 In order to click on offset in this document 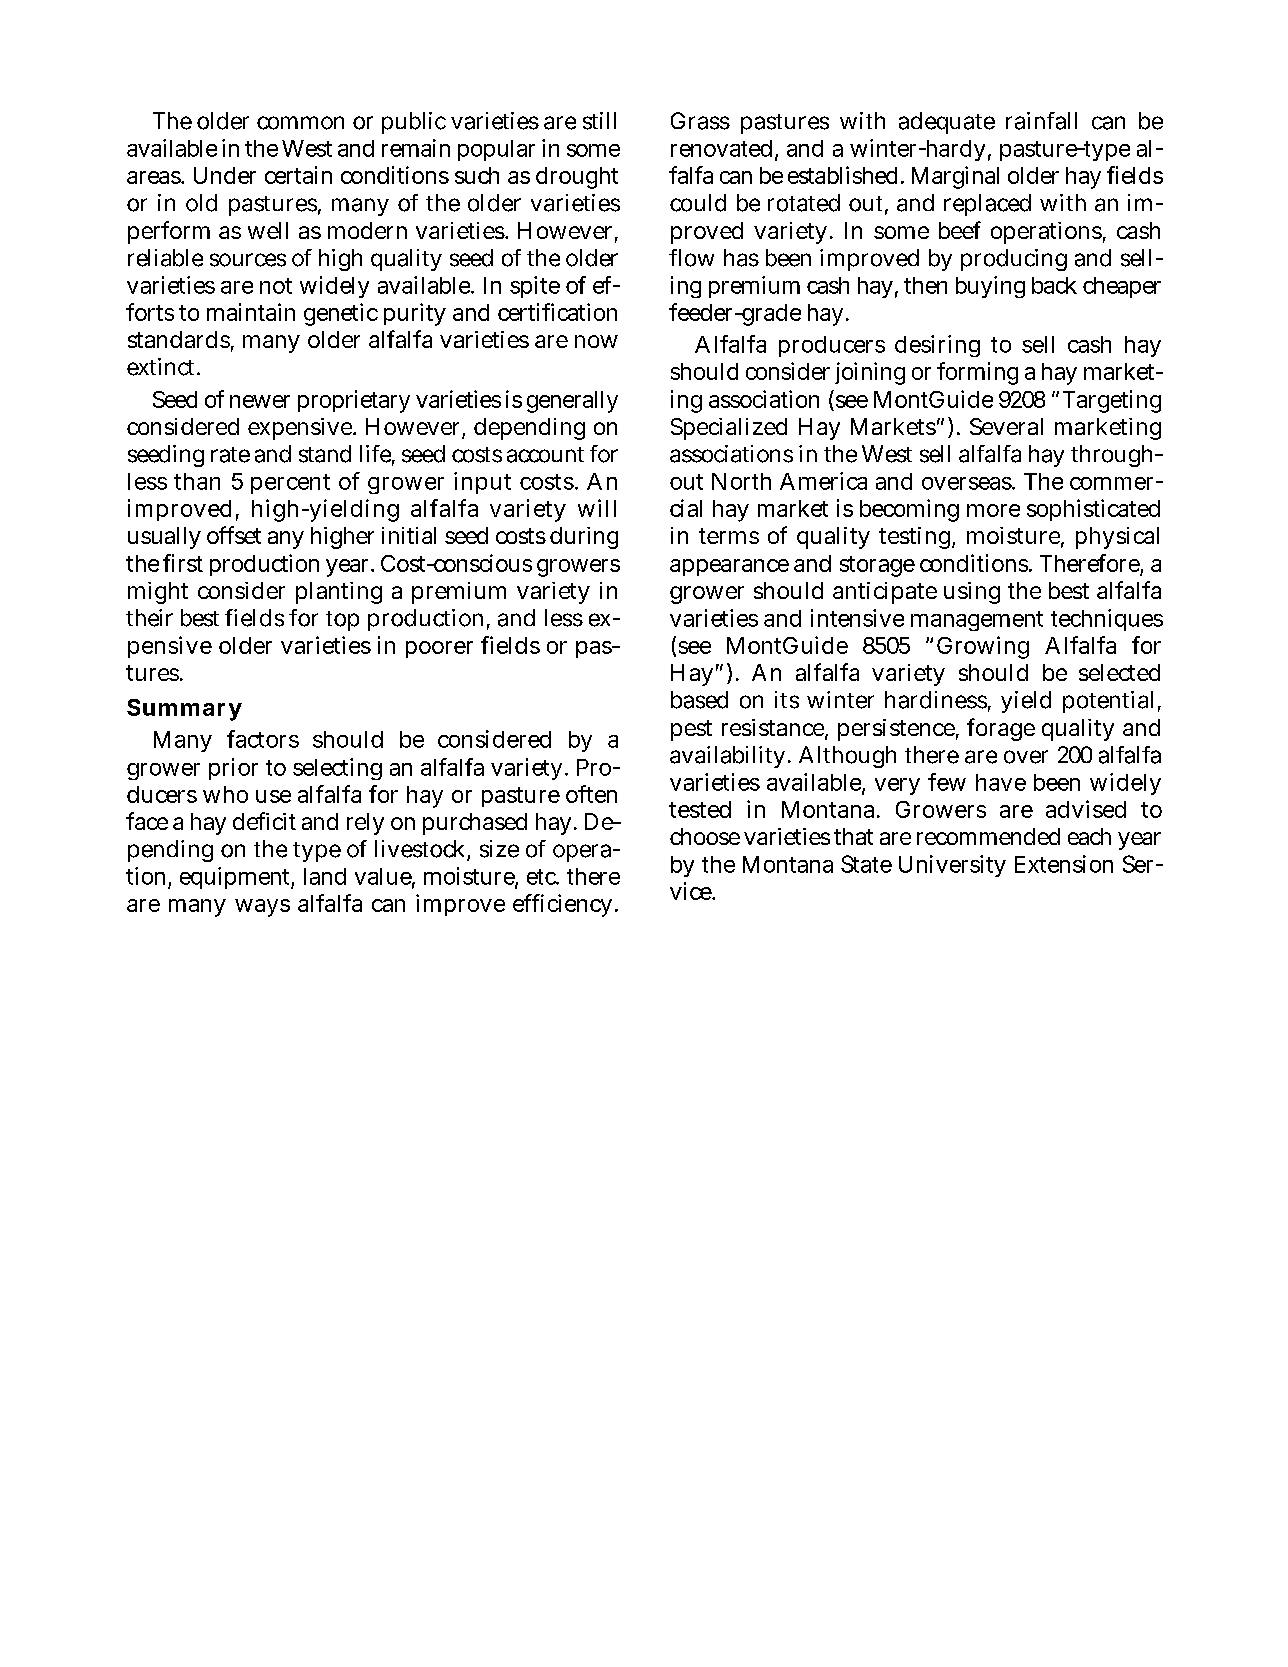, I will do `click(234, 535)`.
